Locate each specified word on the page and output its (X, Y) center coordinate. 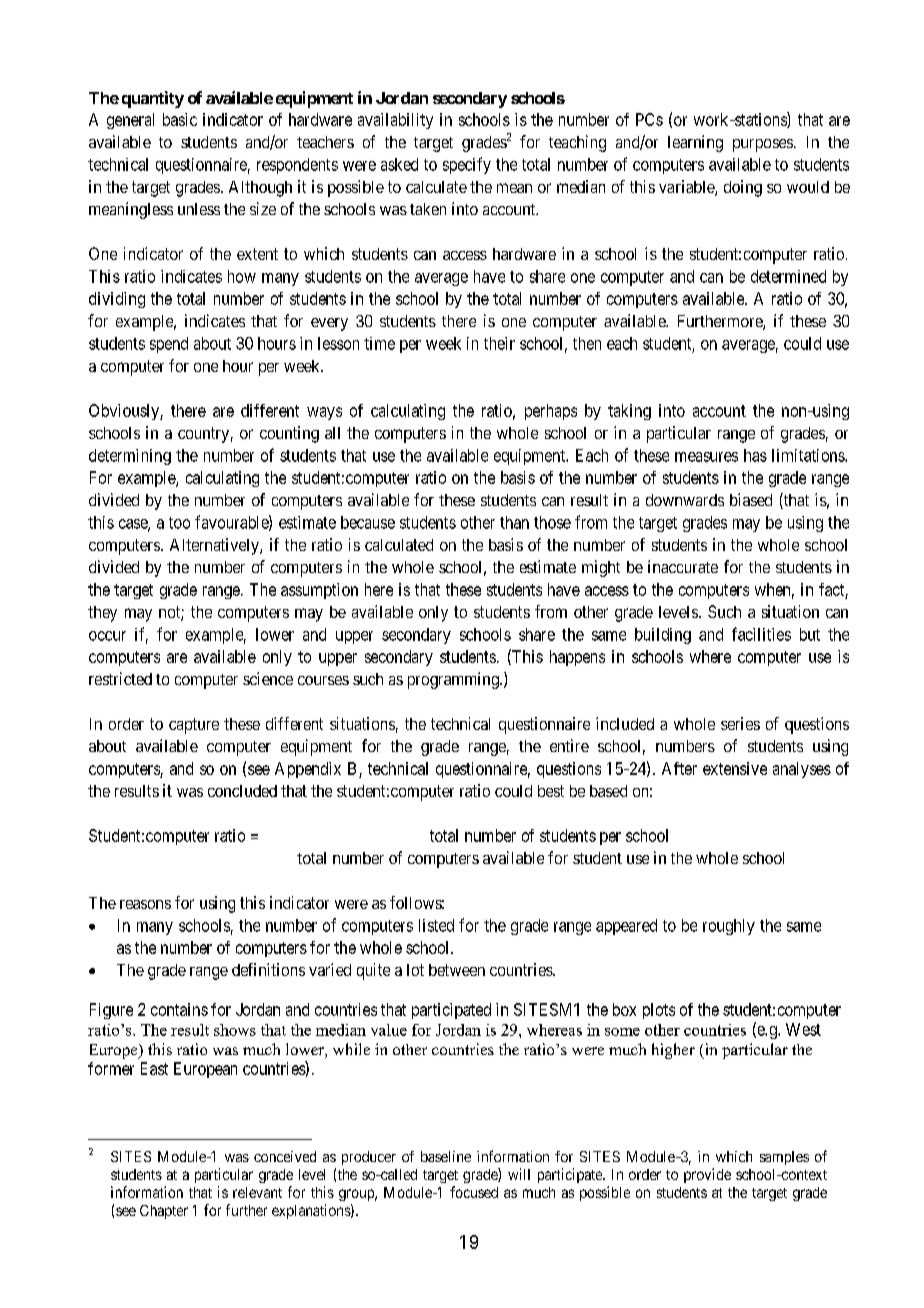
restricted (120, 678)
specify (467, 165)
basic (180, 119)
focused (474, 1192)
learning (695, 143)
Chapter (164, 1212)
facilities (761, 634)
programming (454, 680)
